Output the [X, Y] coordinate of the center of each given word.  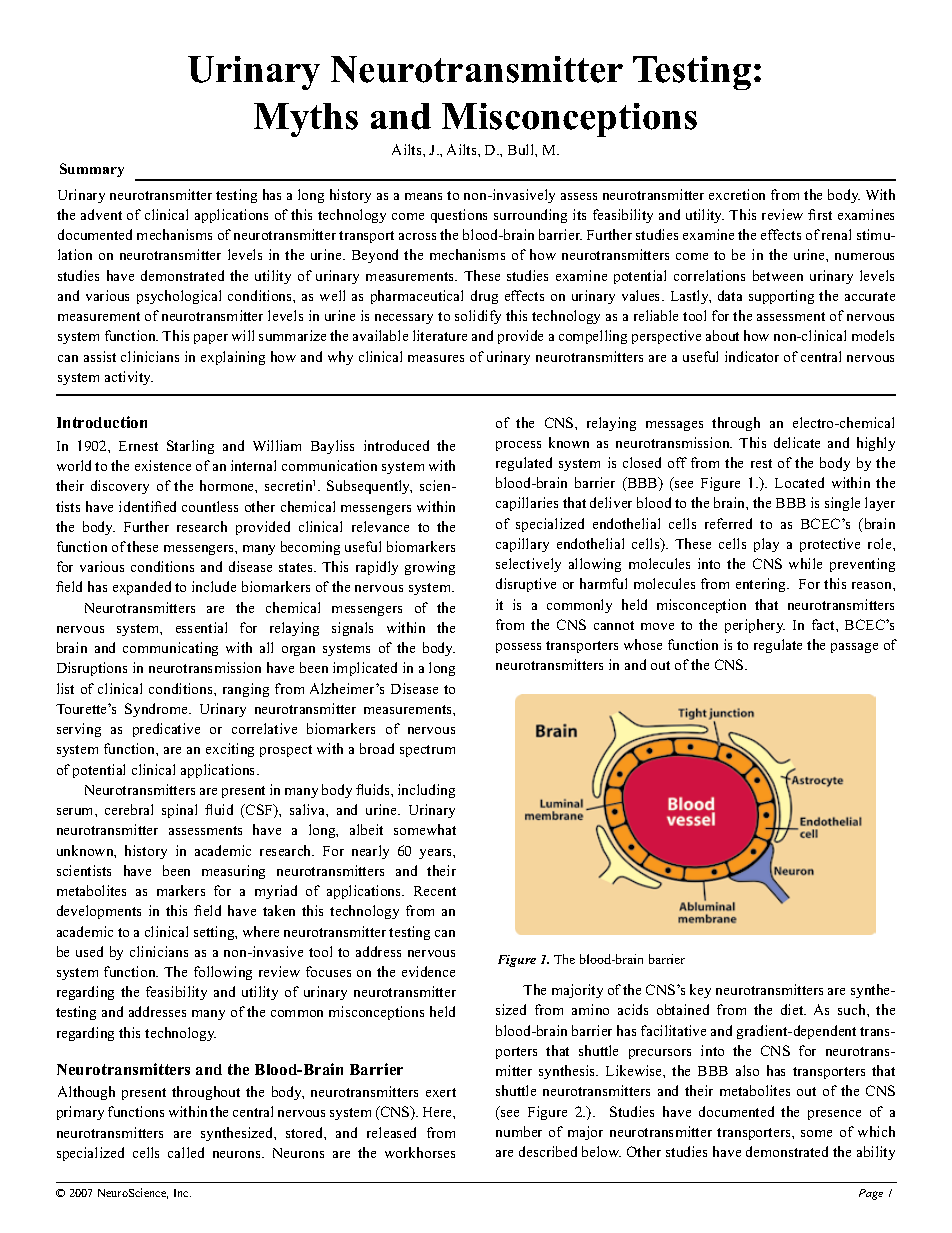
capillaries [527, 504]
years [436, 854]
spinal [179, 811]
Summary [92, 170]
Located [799, 482]
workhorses [420, 1152]
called [186, 1152]
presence [834, 1115]
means [423, 196]
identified [147, 506]
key [700, 991]
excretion [737, 194]
